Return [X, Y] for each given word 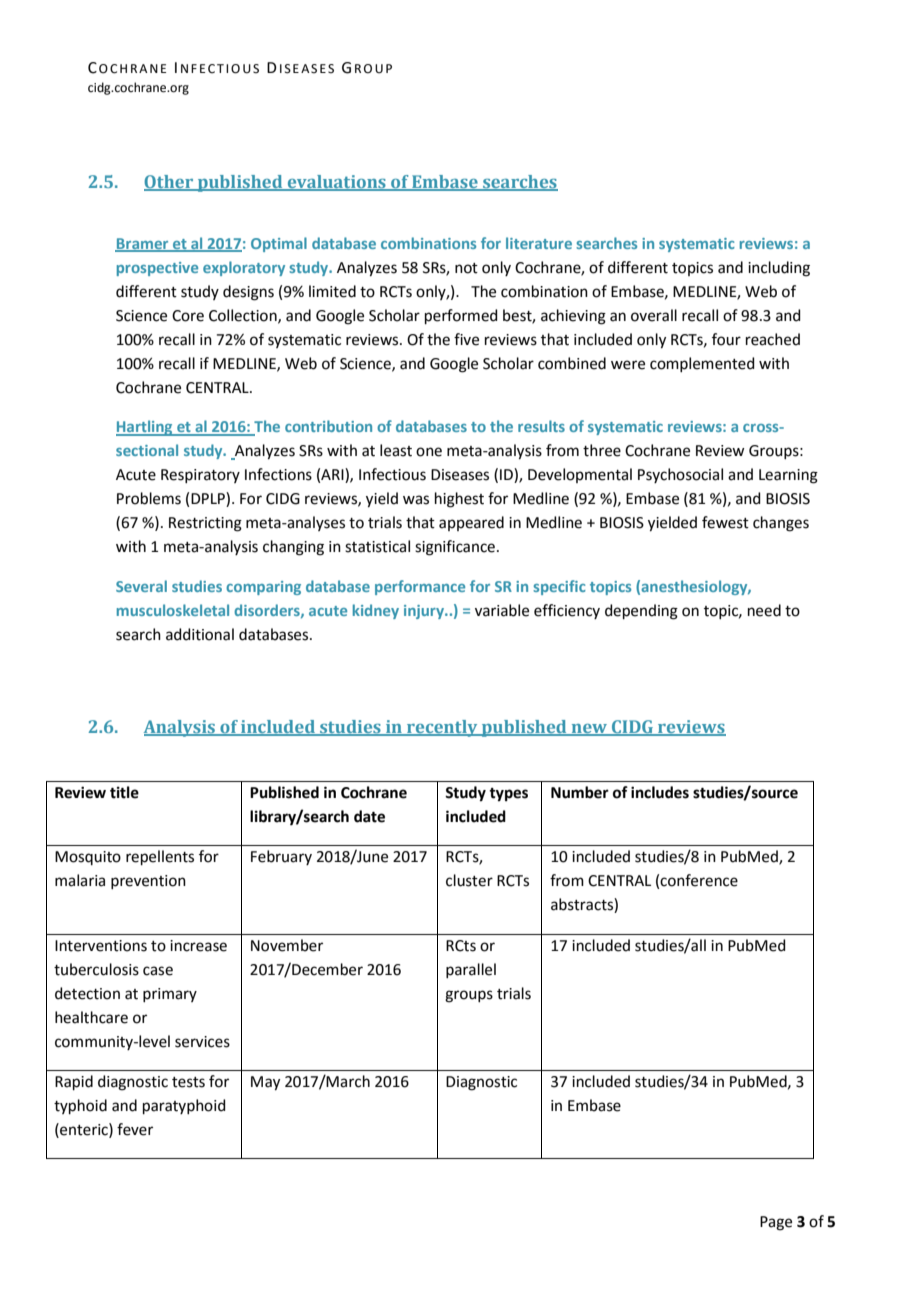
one [429, 452]
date [369, 816]
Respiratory [200, 476]
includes [660, 792]
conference [699, 880]
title [124, 792]
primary [170, 995]
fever [135, 1129]
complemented [702, 364]
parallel [471, 970]
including [779, 269]
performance [420, 587]
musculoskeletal [173, 610]
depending [641, 612]
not [466, 268]
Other [170, 183]
